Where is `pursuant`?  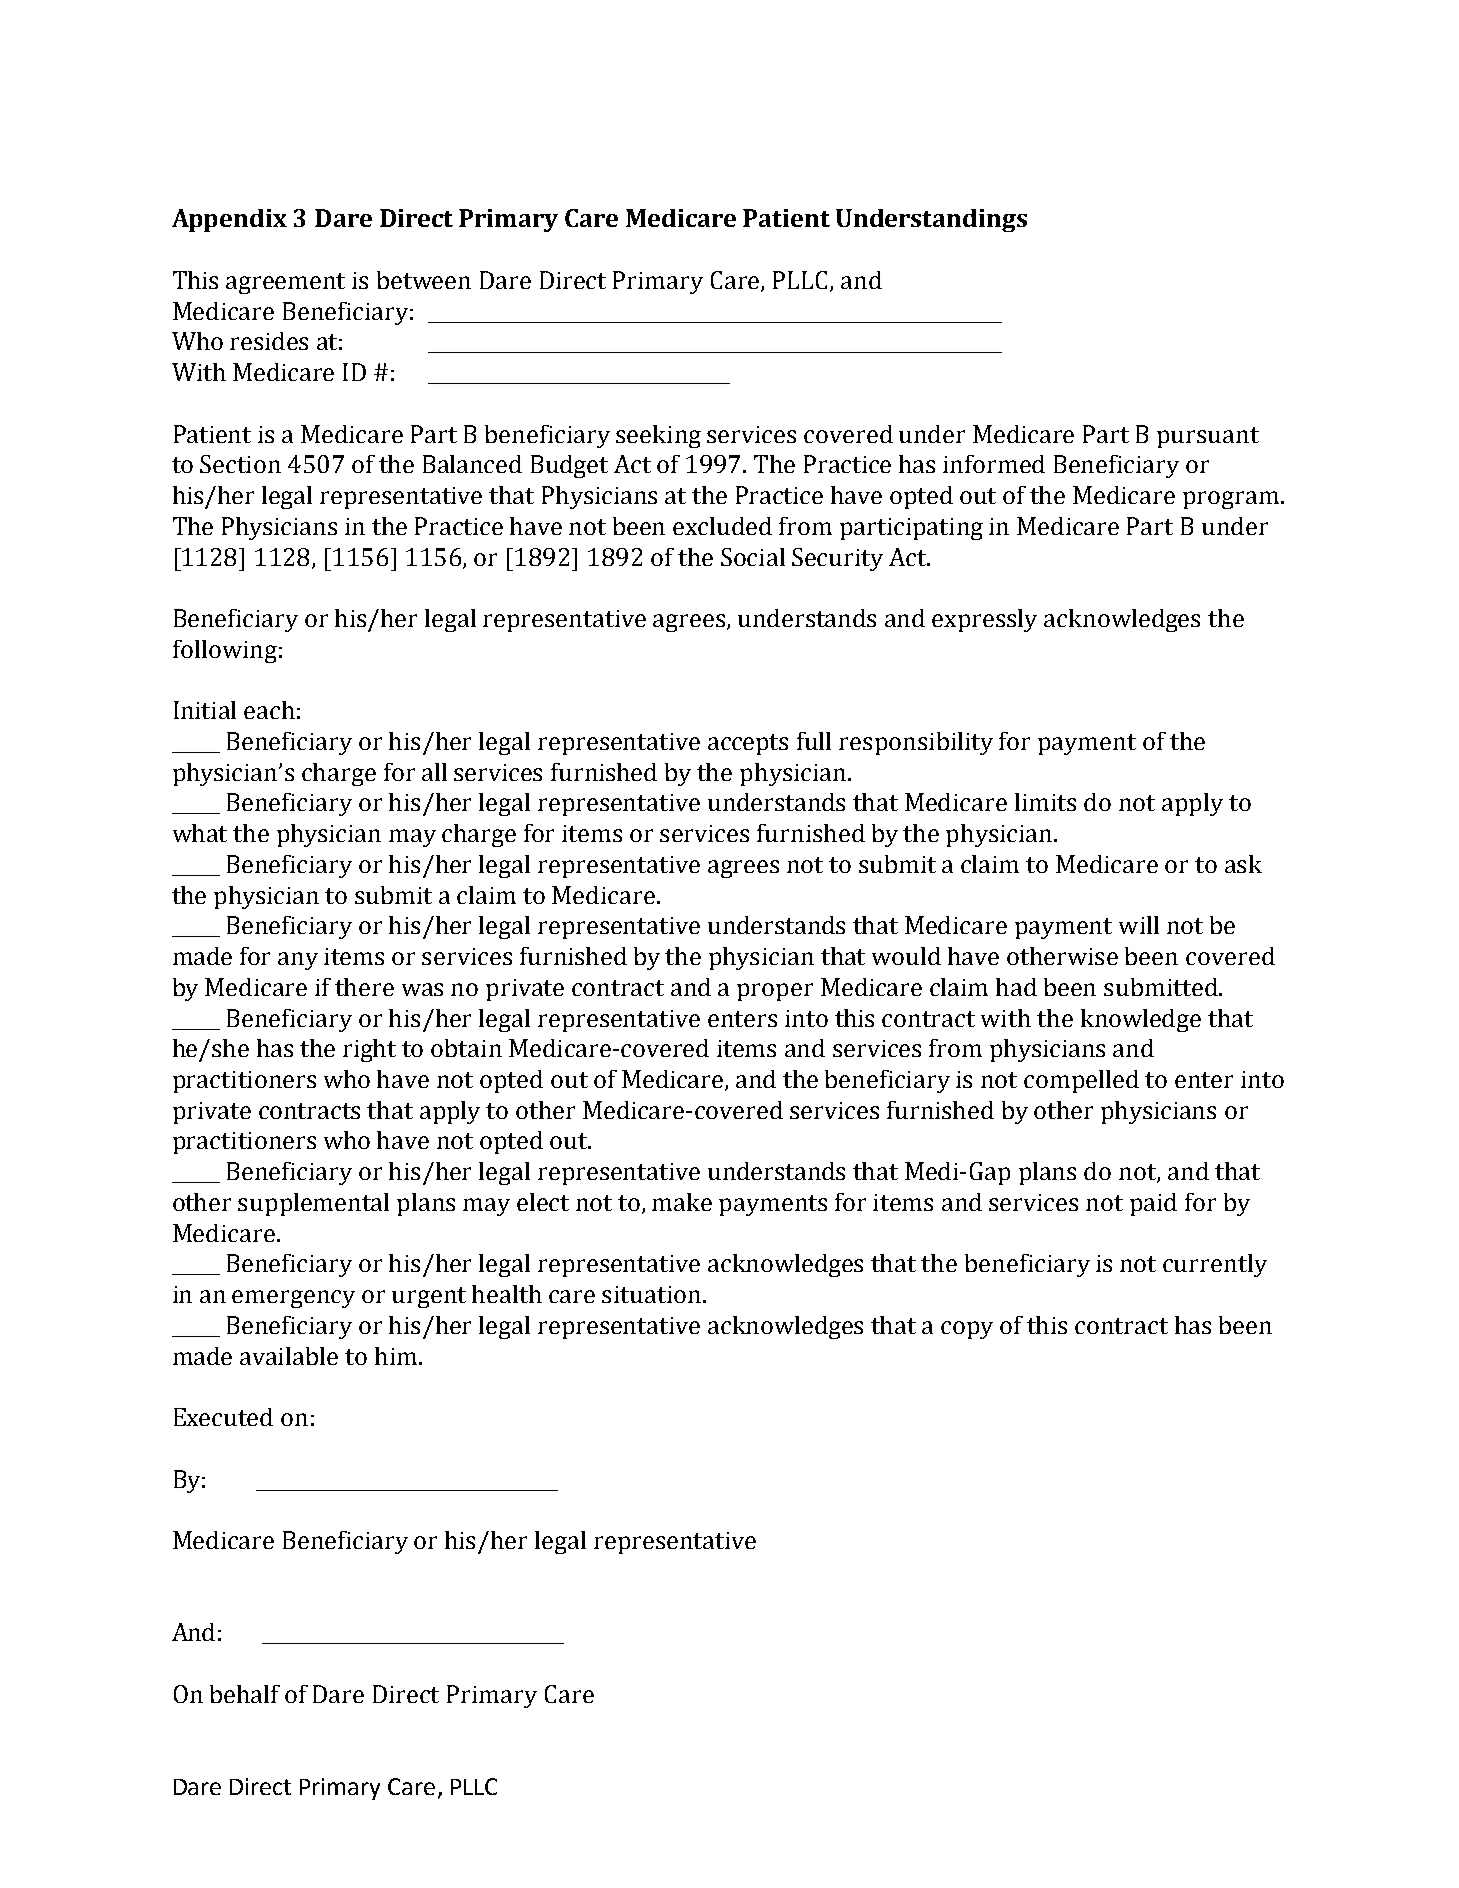 pursuant is located at coordinates (1208, 437).
